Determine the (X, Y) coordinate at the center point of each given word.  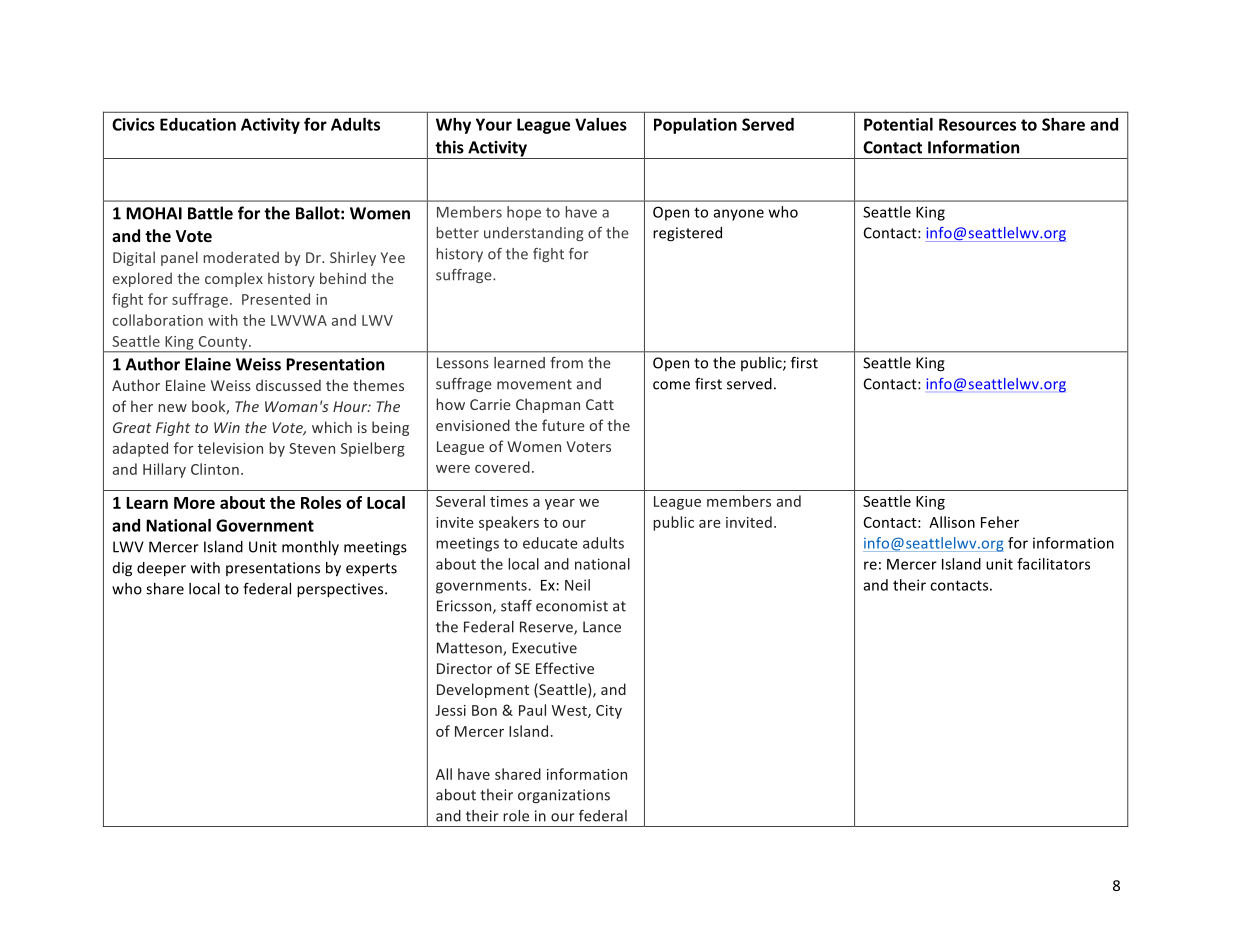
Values (601, 124)
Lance (602, 627)
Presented (276, 299)
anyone (738, 215)
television (230, 448)
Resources (977, 124)
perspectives (341, 590)
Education (198, 124)
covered (502, 467)
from (567, 363)
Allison (952, 522)
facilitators (1053, 564)
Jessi (450, 710)
